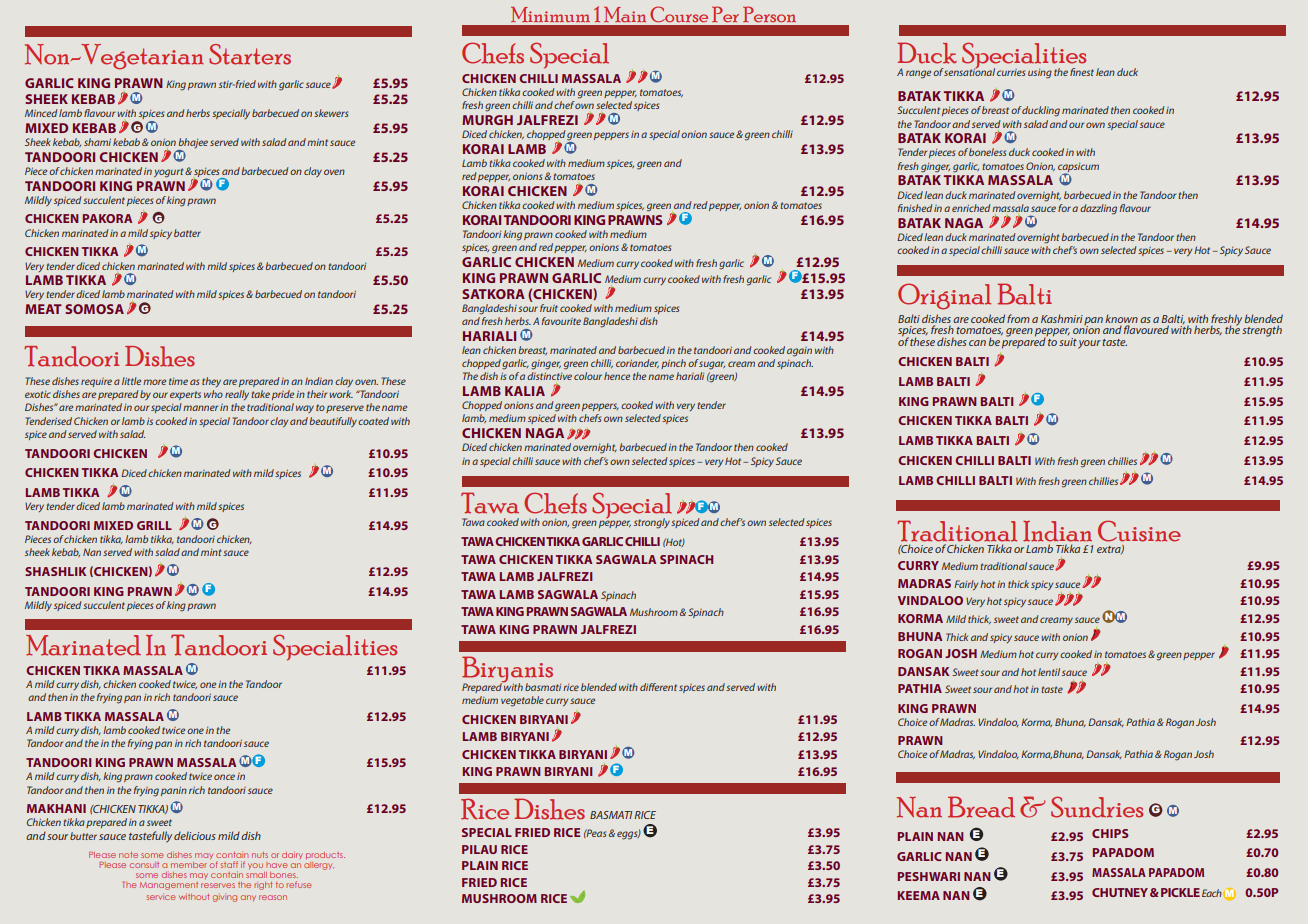 The width and height of the image is (1308, 924). What do you see at coordinates (325, 855) in the image?
I see `products` at bounding box center [325, 855].
